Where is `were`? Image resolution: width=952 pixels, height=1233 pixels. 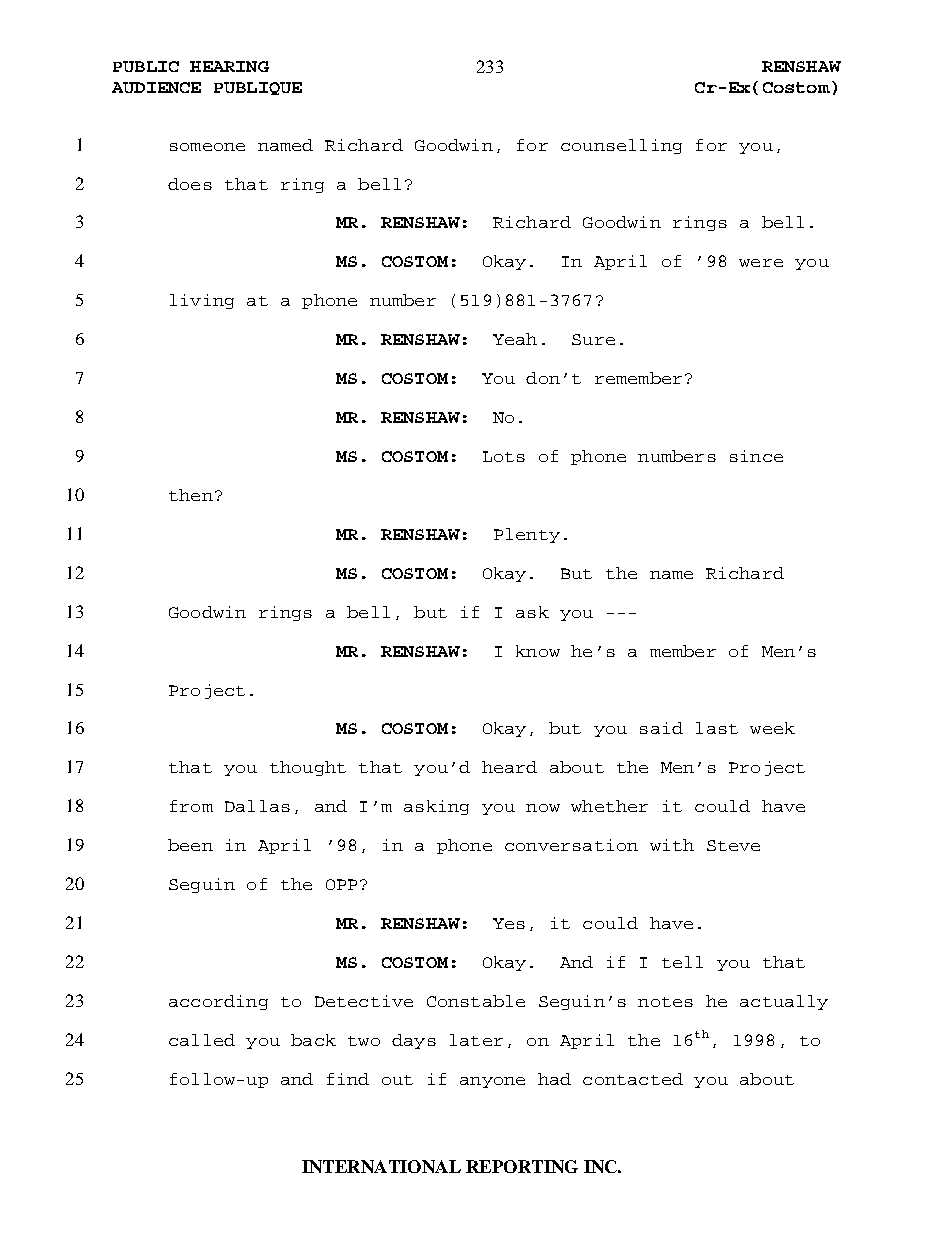
were is located at coordinates (761, 263).
